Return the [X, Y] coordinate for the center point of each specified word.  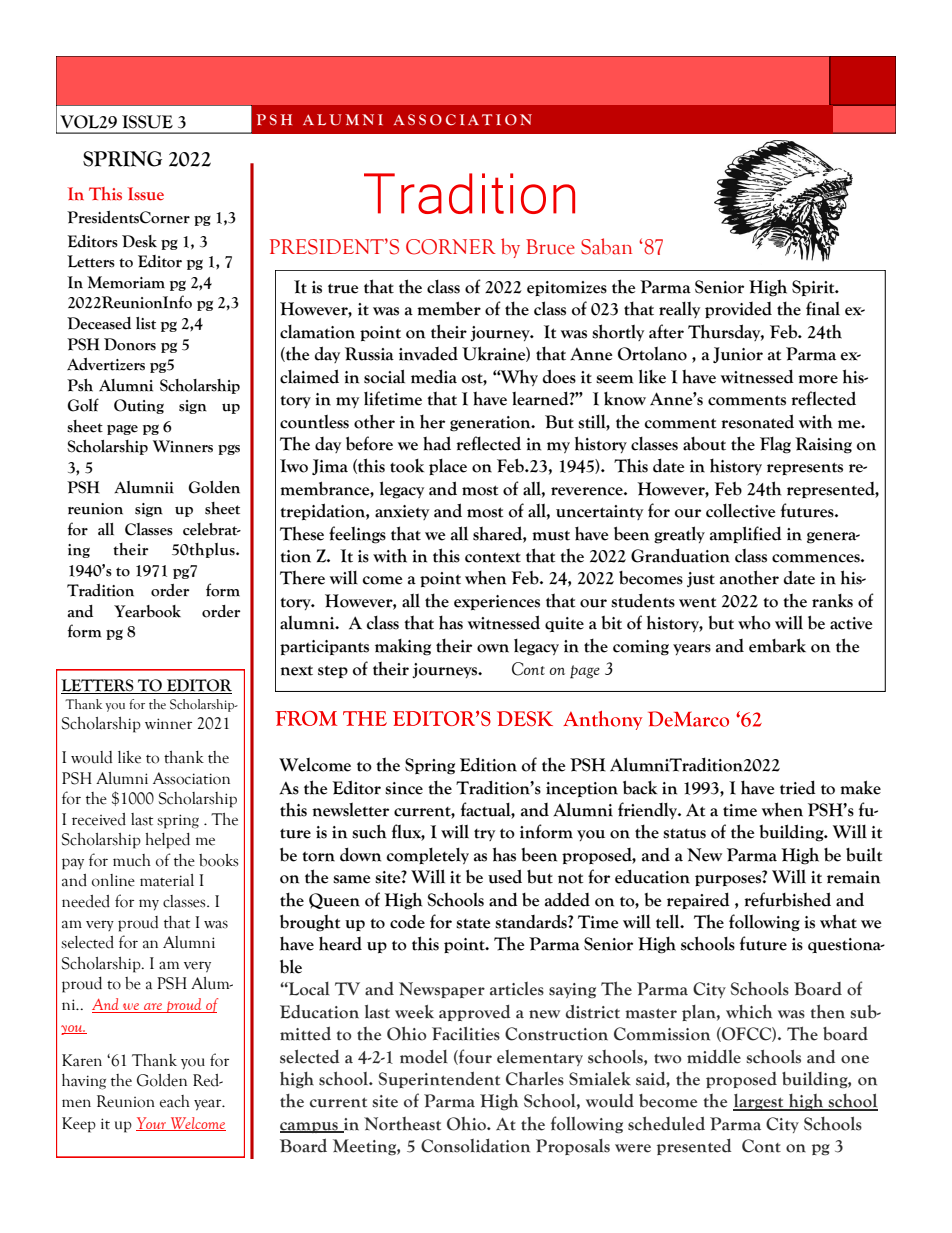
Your [152, 1124]
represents [805, 468]
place [448, 467]
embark [777, 645]
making [403, 647]
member [449, 308]
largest [759, 1102]
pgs [229, 450]
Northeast [402, 1124]
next [296, 670]
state [473, 924]
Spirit [814, 288]
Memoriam [126, 282]
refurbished [787, 899]
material [167, 880]
